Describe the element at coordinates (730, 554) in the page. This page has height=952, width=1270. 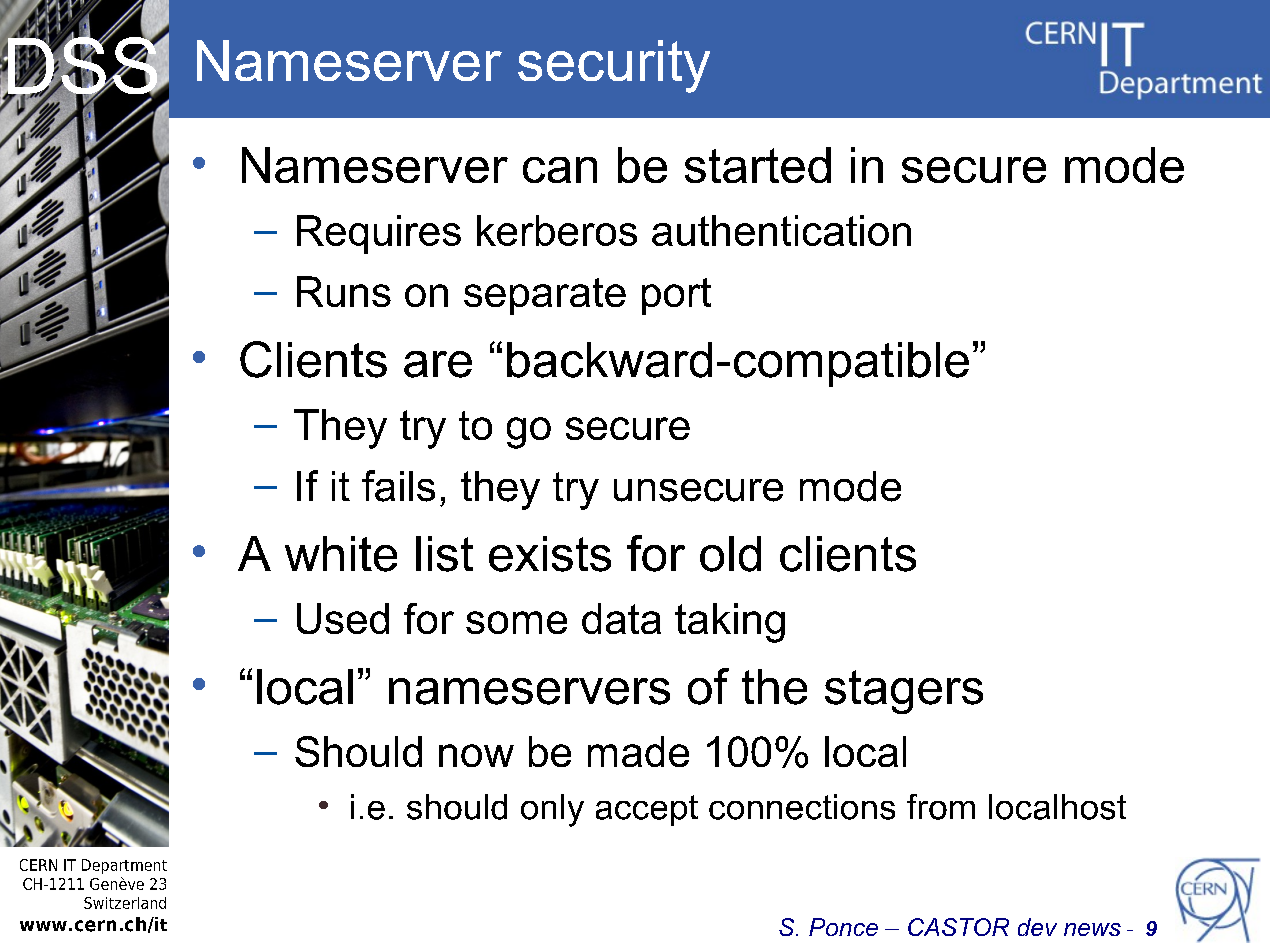
I see `old` at that location.
